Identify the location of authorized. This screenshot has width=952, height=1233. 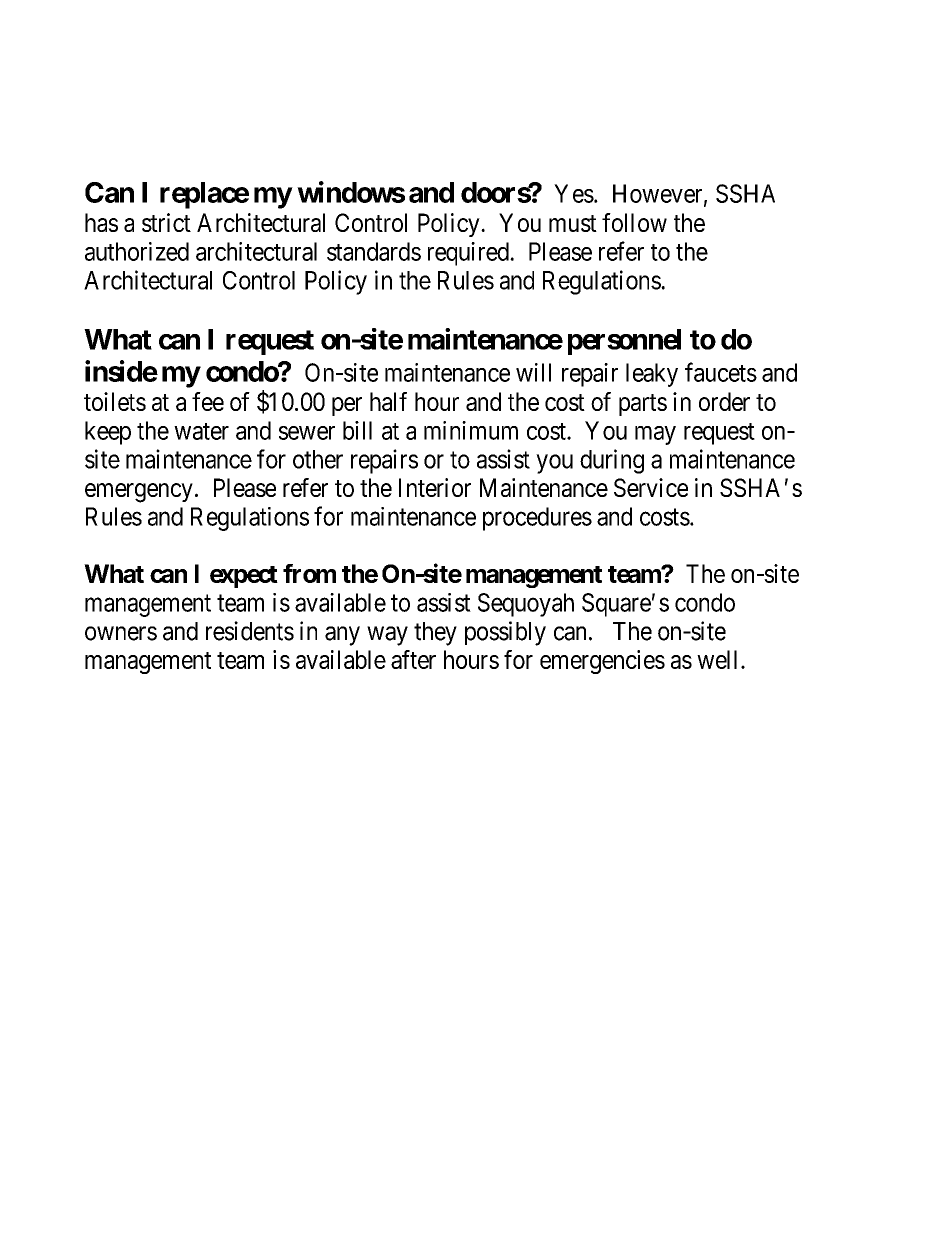
(137, 251).
